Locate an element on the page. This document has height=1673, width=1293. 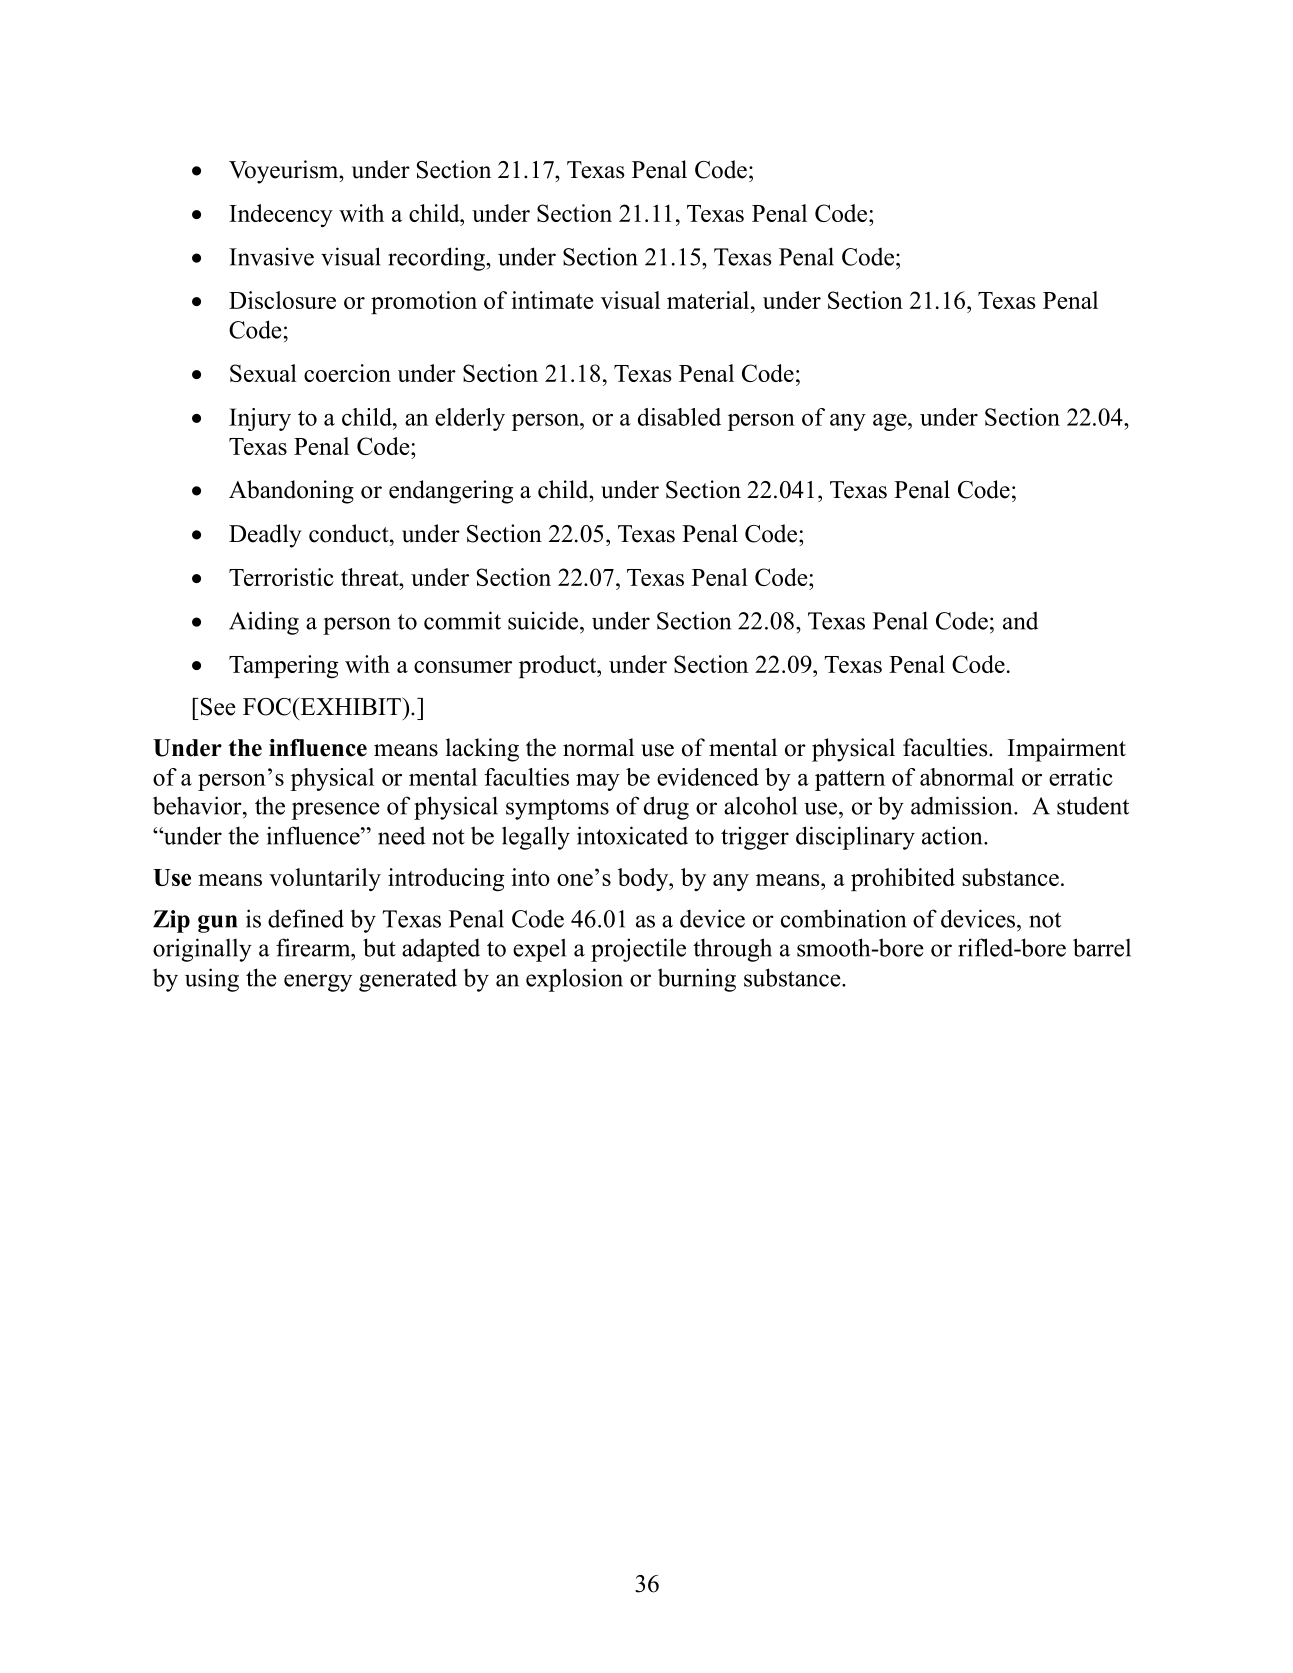
presence is located at coordinates (336, 811).
